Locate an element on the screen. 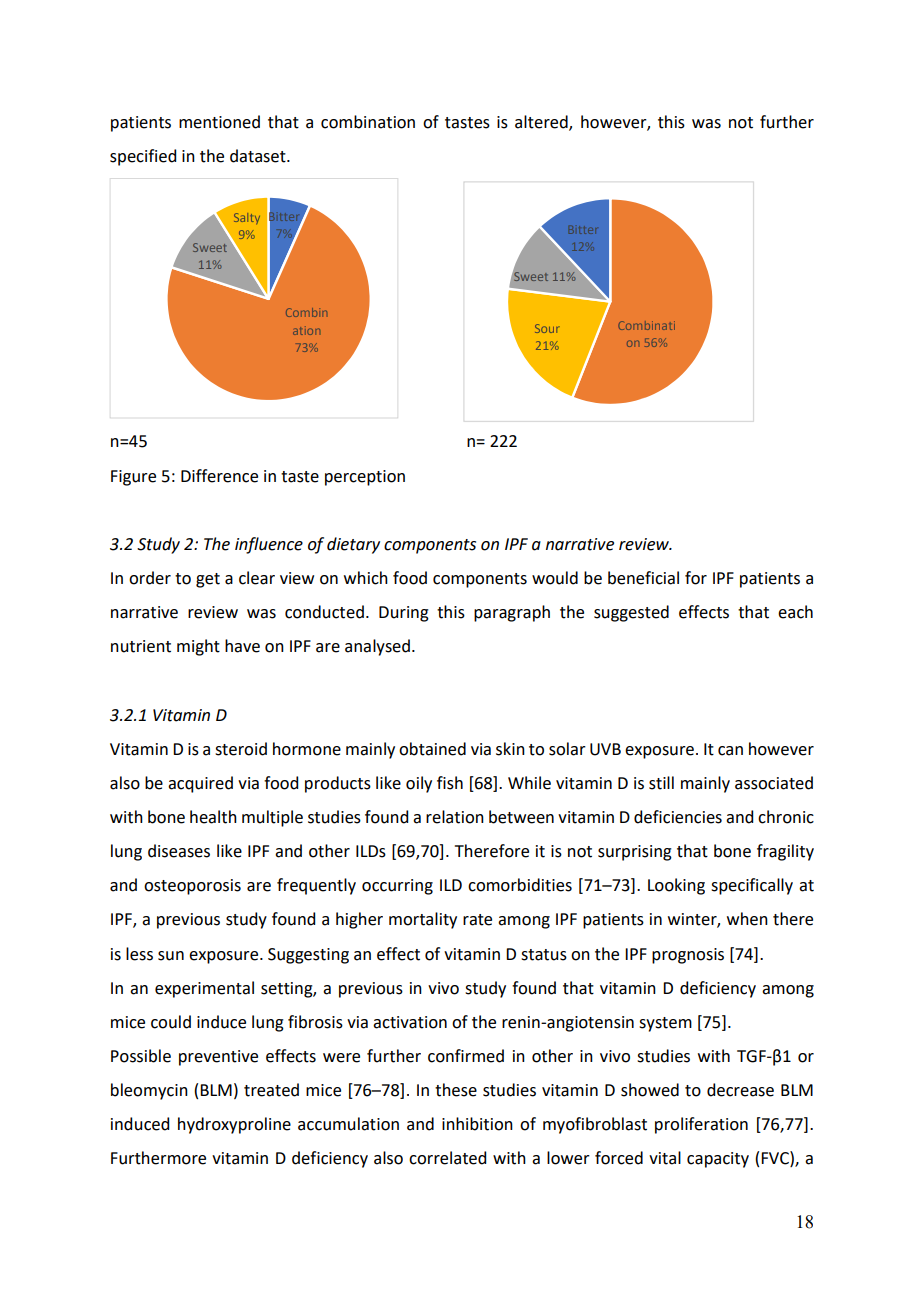  Sour is located at coordinates (547, 328).
